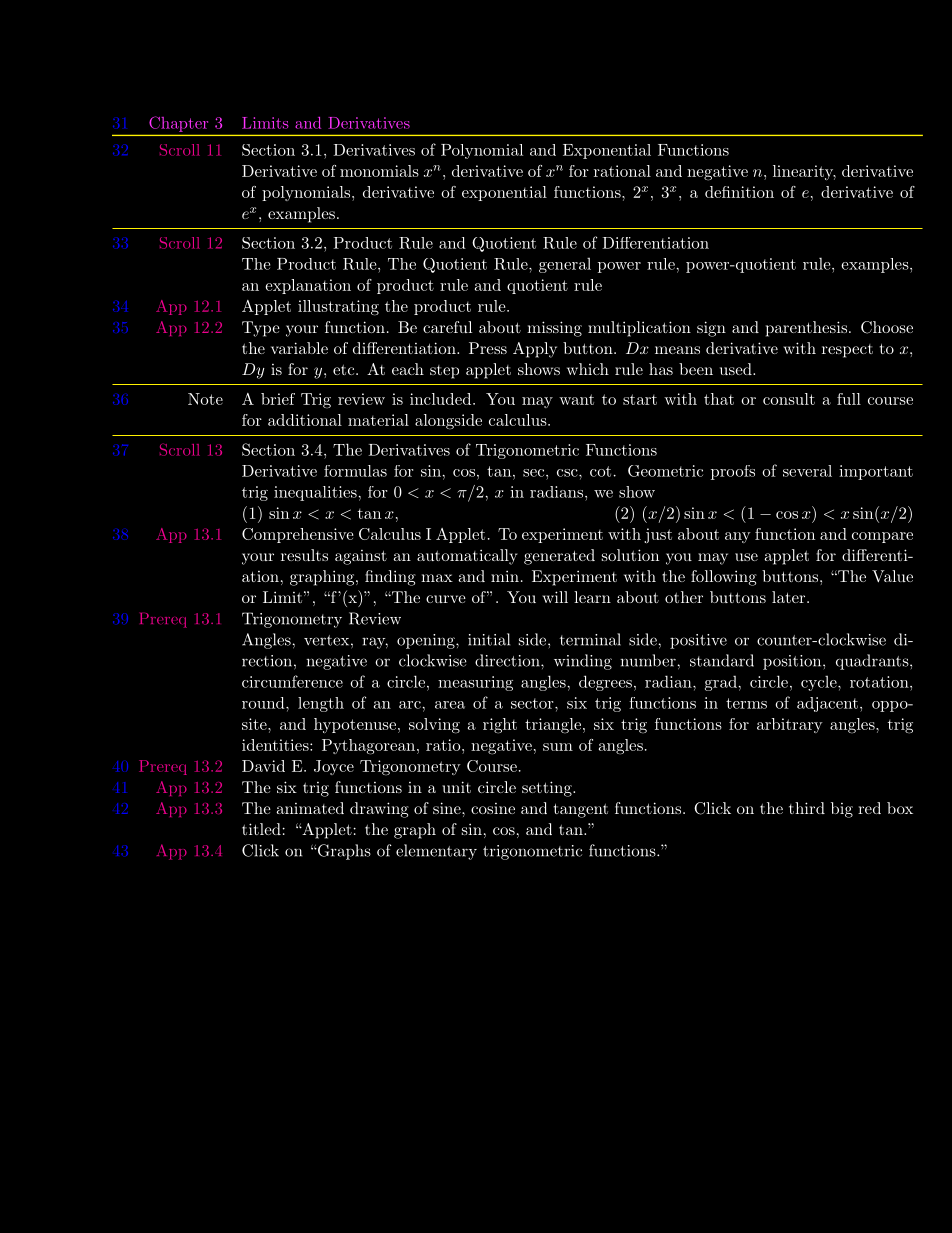 Image resolution: width=952 pixels, height=1233 pixels. I want to click on linearity, so click(804, 172).
